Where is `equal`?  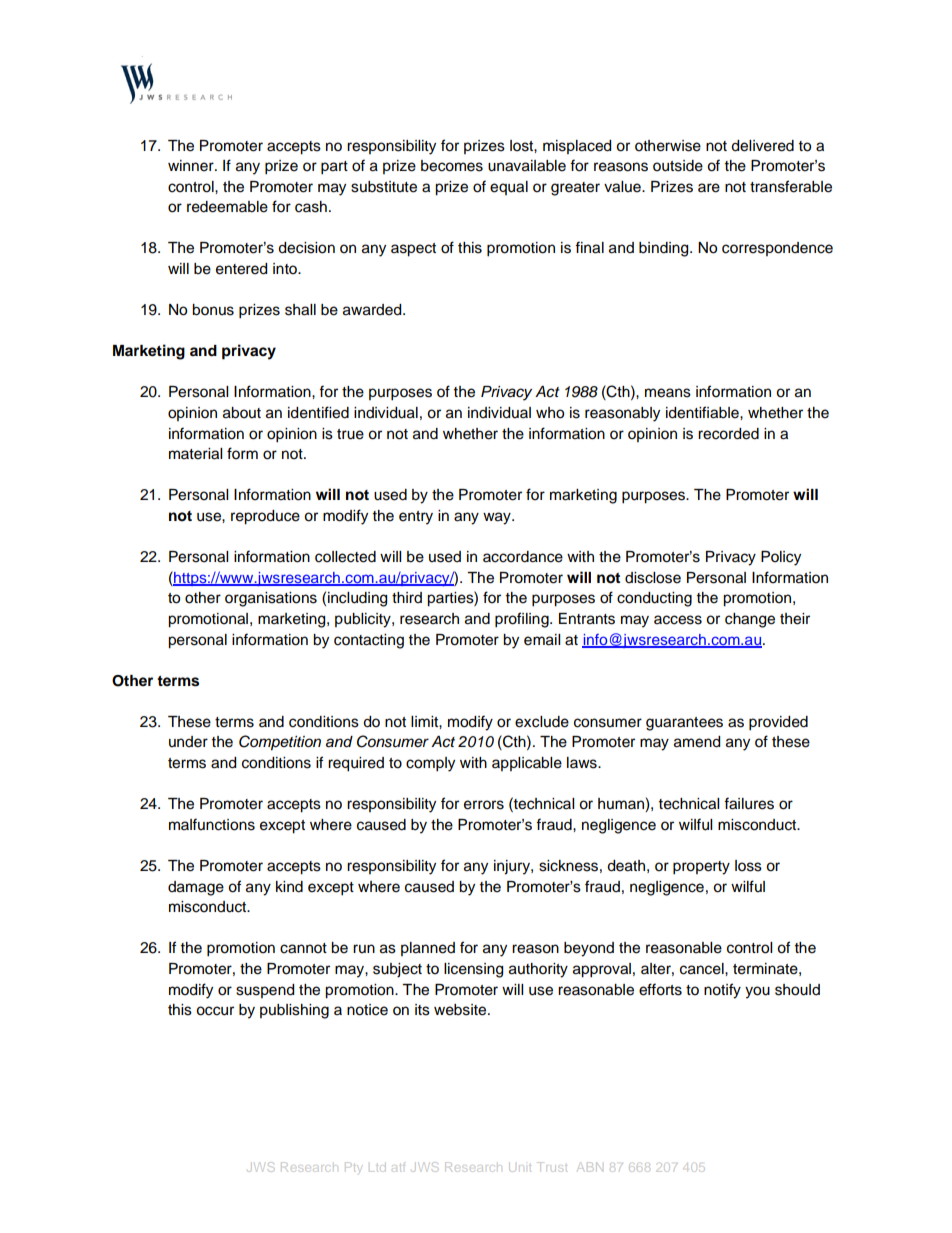 equal is located at coordinates (509, 188).
